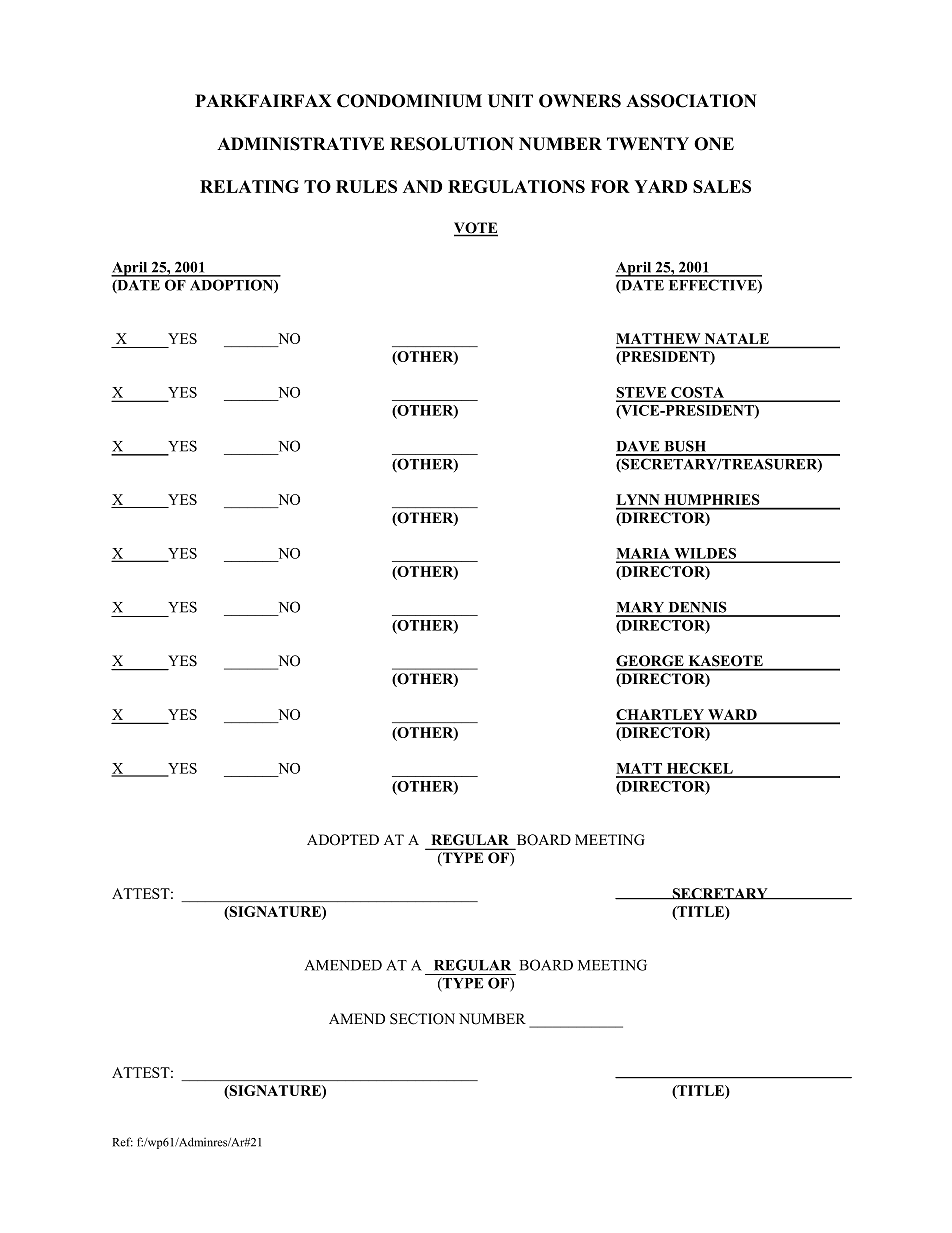 Image resolution: width=952 pixels, height=1233 pixels. What do you see at coordinates (422, 186) in the screenshot?
I see `AND` at bounding box center [422, 186].
